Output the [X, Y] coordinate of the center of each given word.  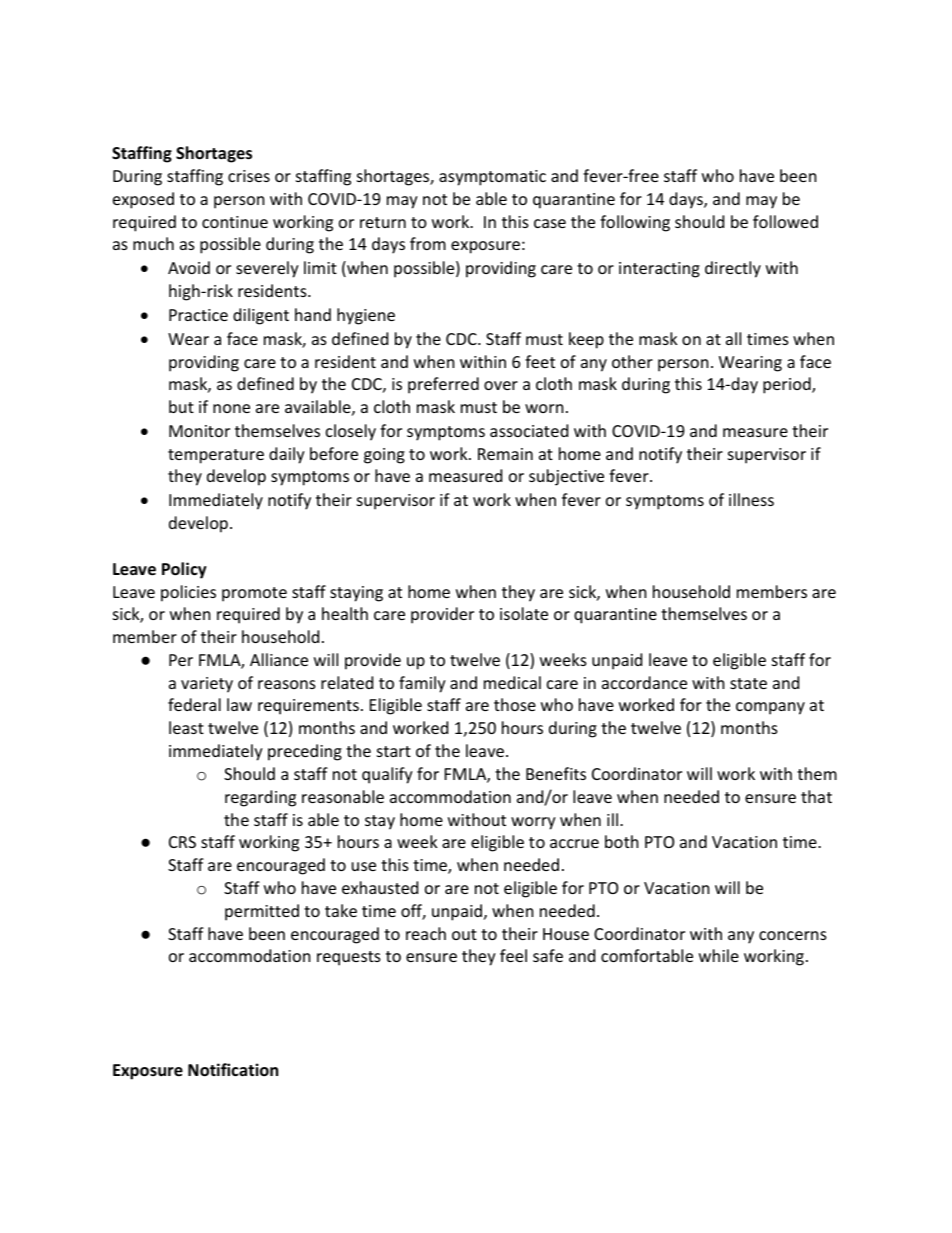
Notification [233, 1070]
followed [785, 221]
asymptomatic [492, 178]
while [719, 955]
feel [513, 955]
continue [235, 222]
